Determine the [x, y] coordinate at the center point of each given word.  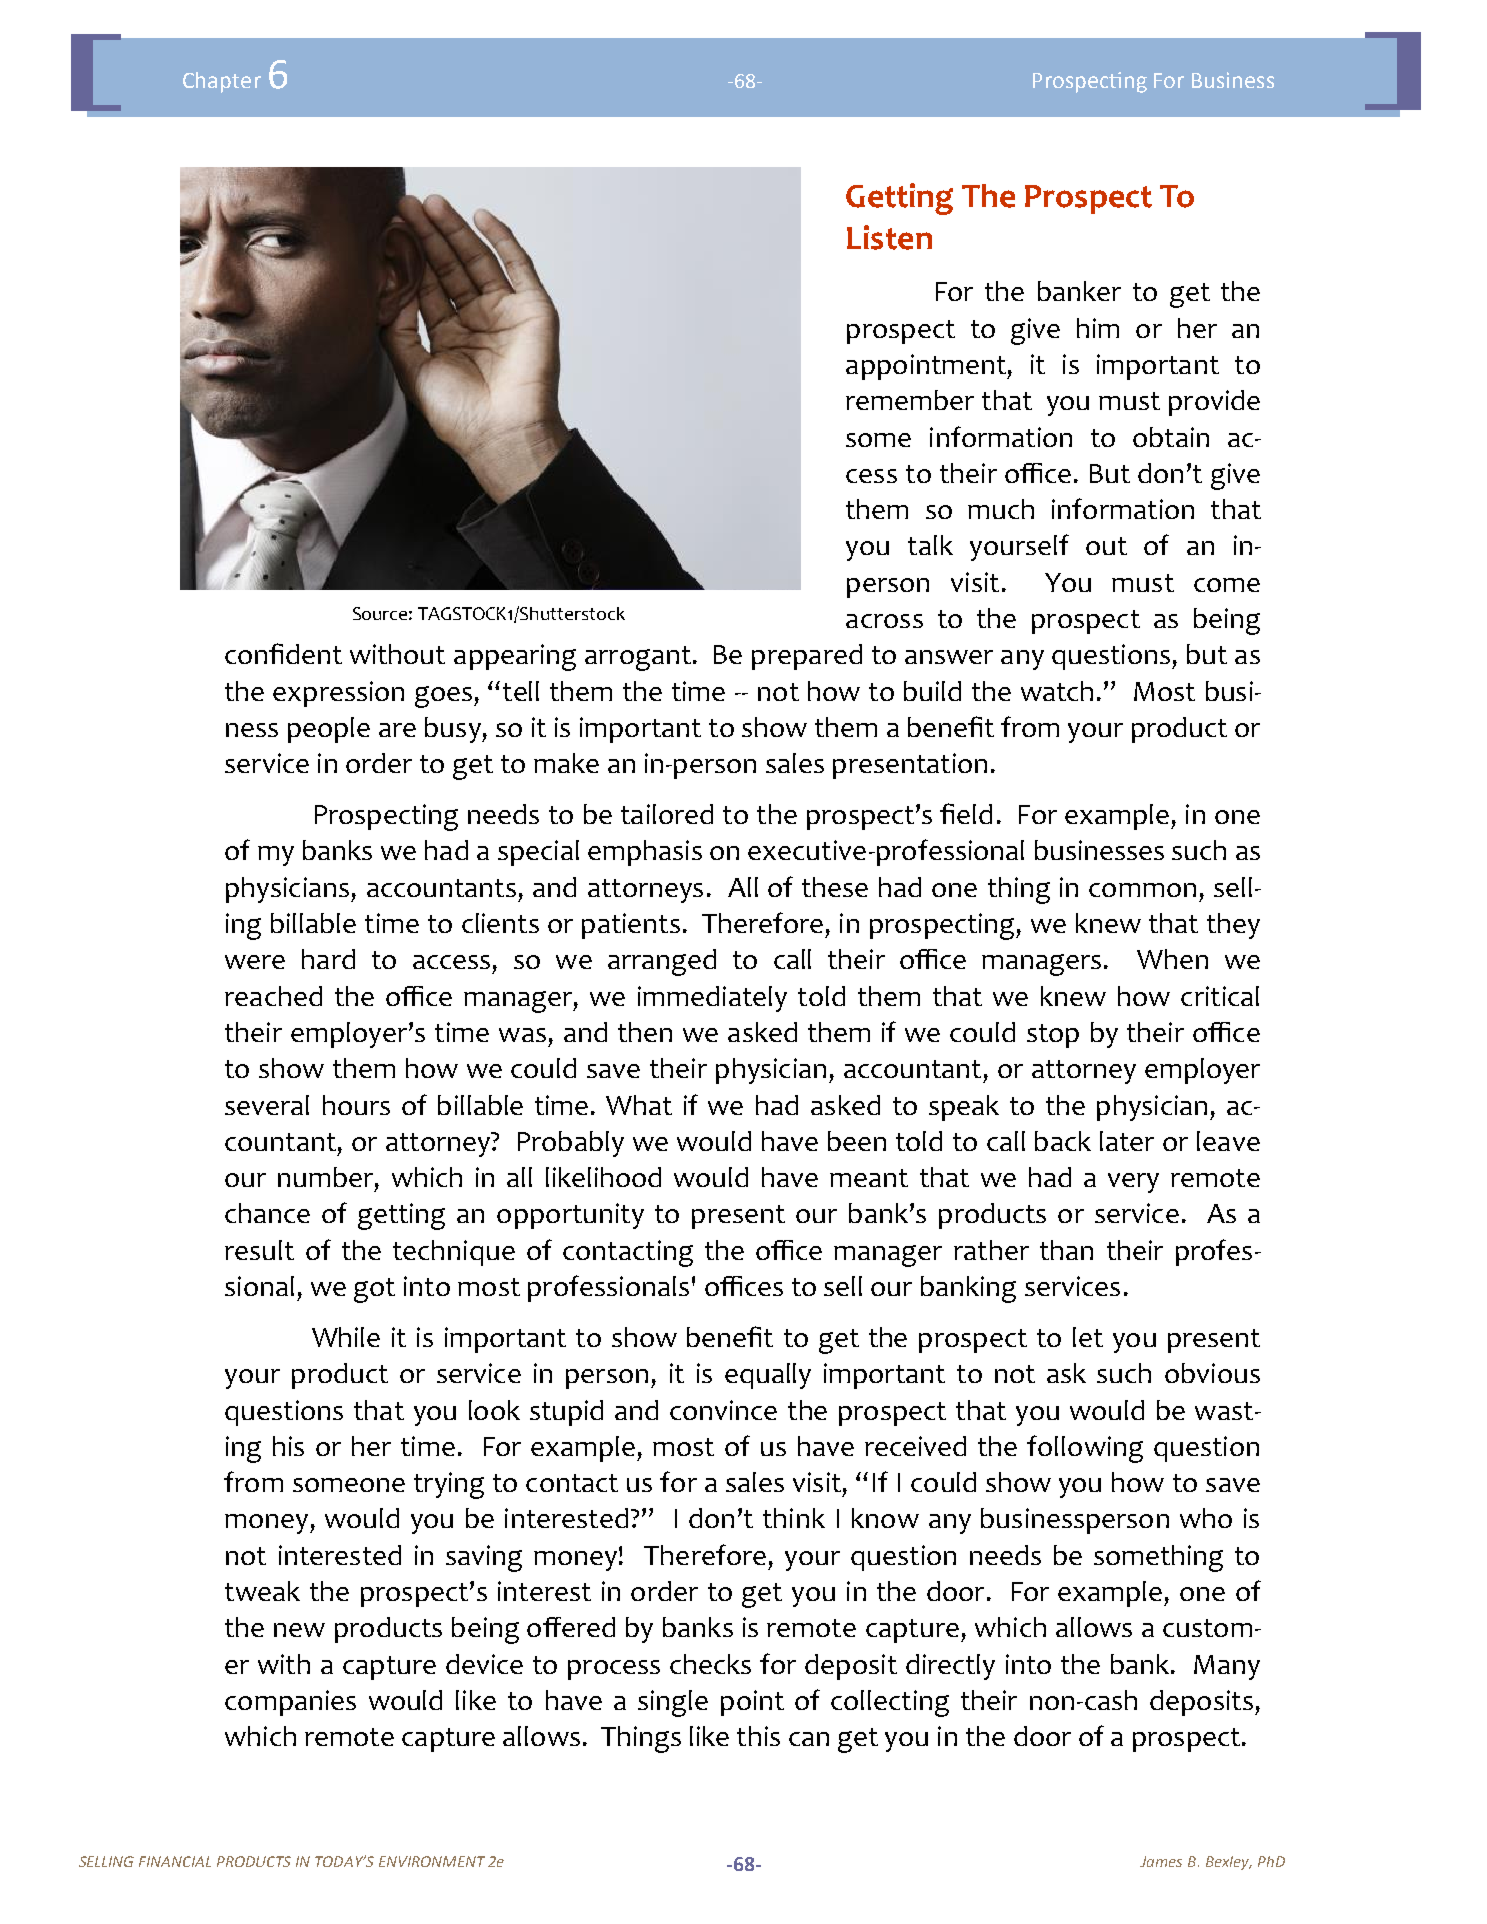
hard [328, 959]
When [1172, 959]
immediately [712, 999]
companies [290, 1703]
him [1098, 328]
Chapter [222, 82]
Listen [889, 237]
